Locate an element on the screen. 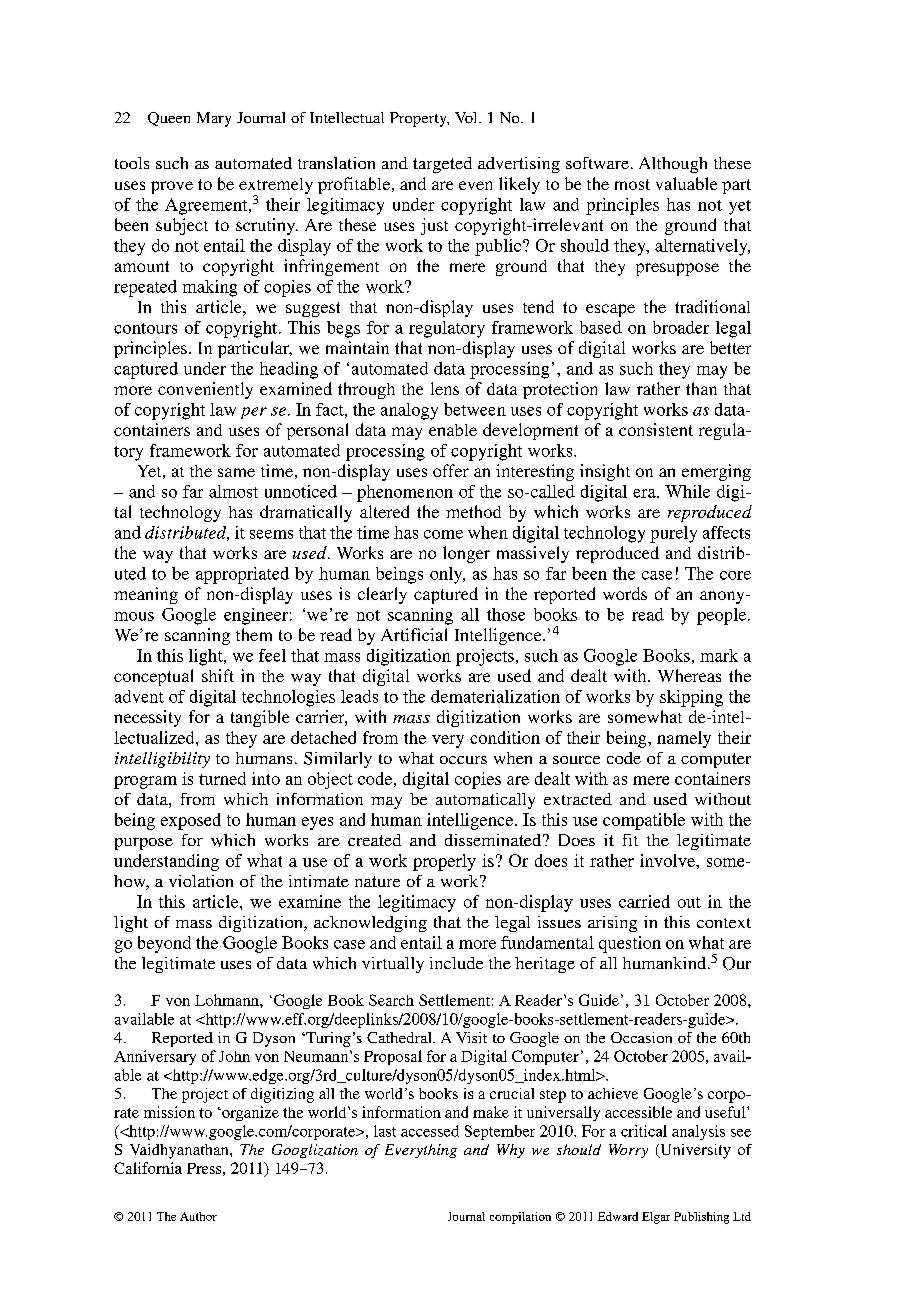 Image resolution: width=919 pixels, height=1316 pixels. accessed is located at coordinates (430, 1131).
